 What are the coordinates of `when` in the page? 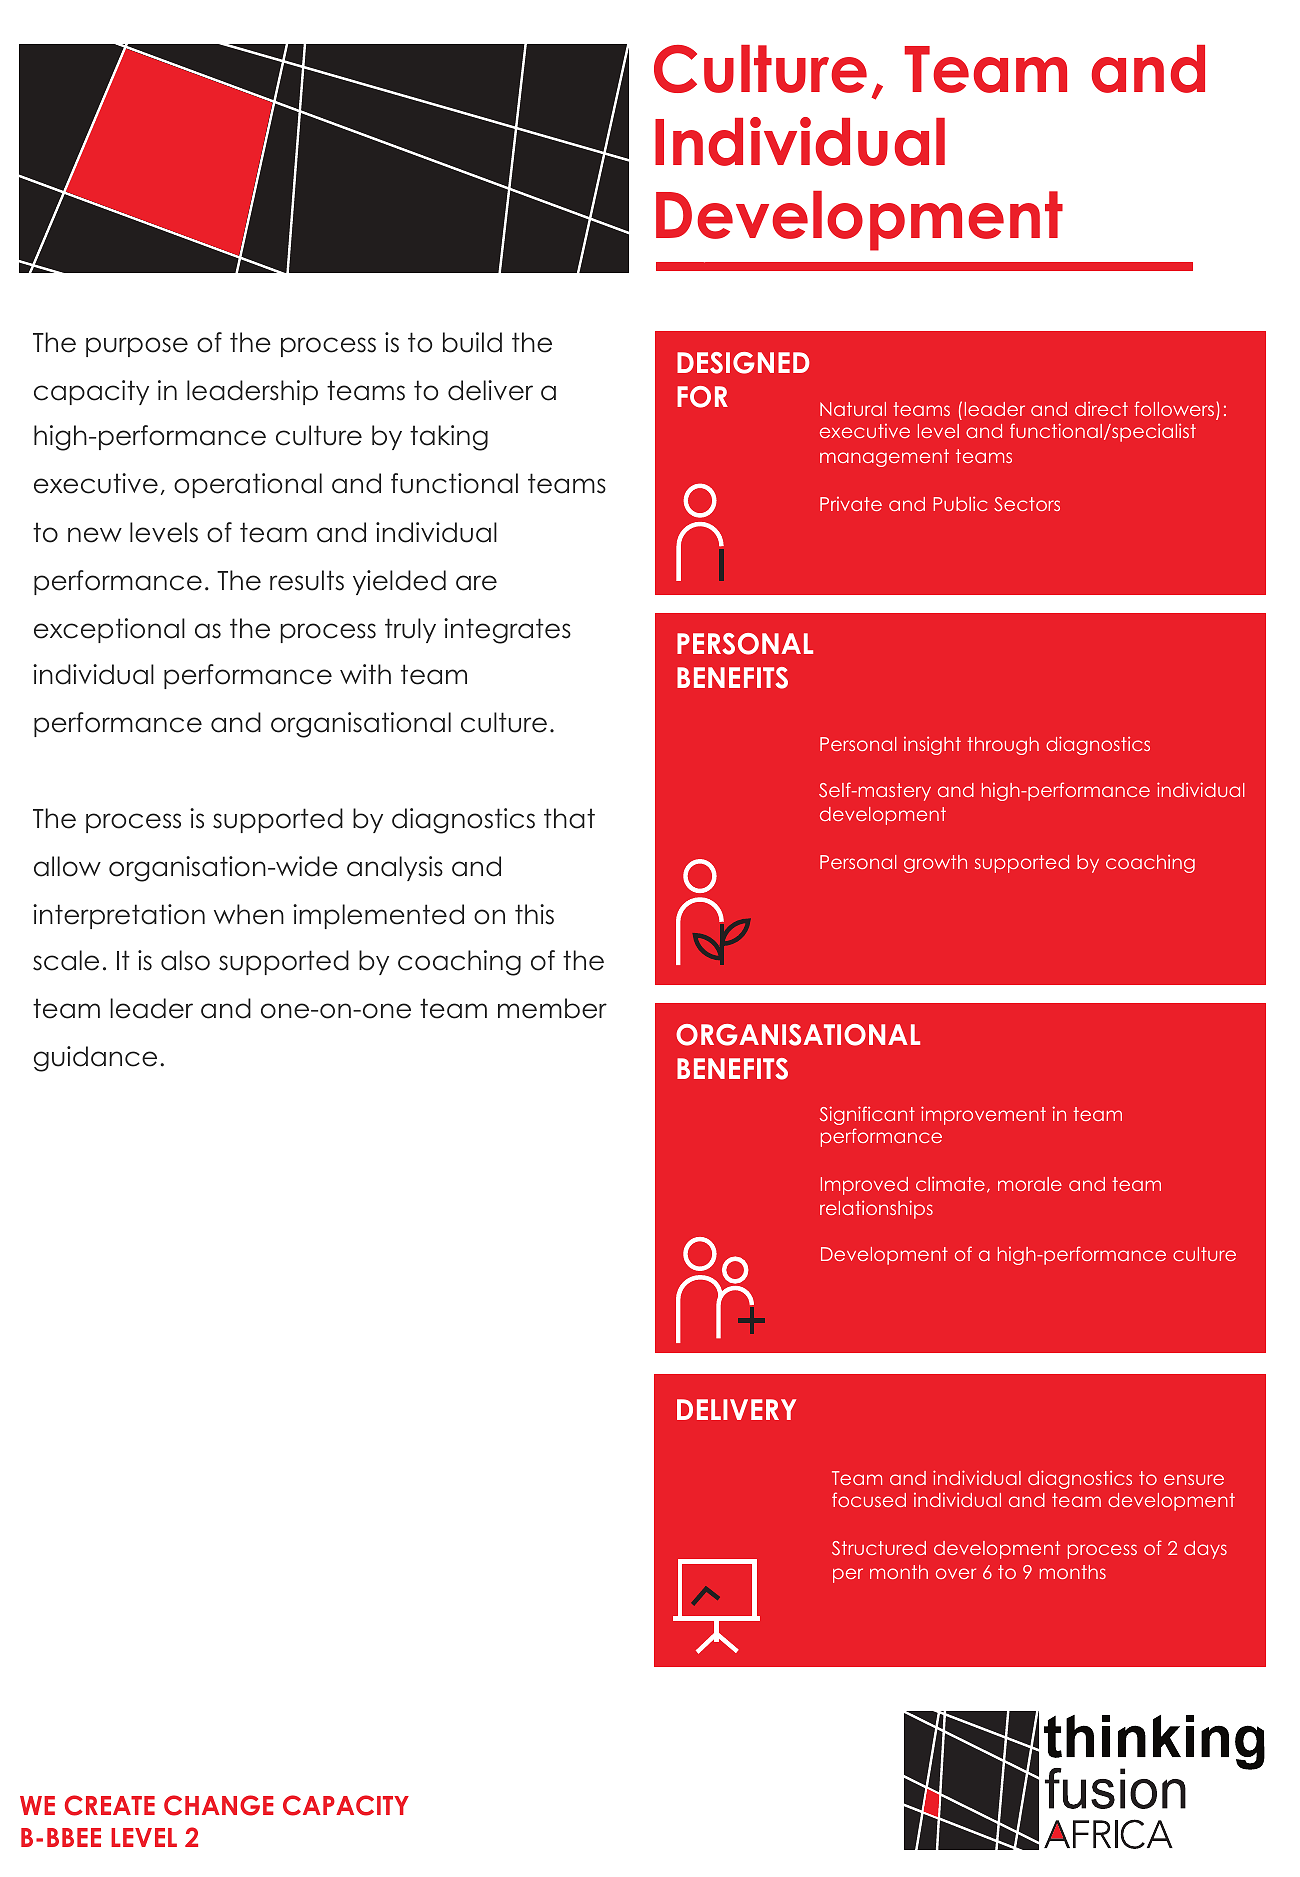 It's located at (249, 914).
